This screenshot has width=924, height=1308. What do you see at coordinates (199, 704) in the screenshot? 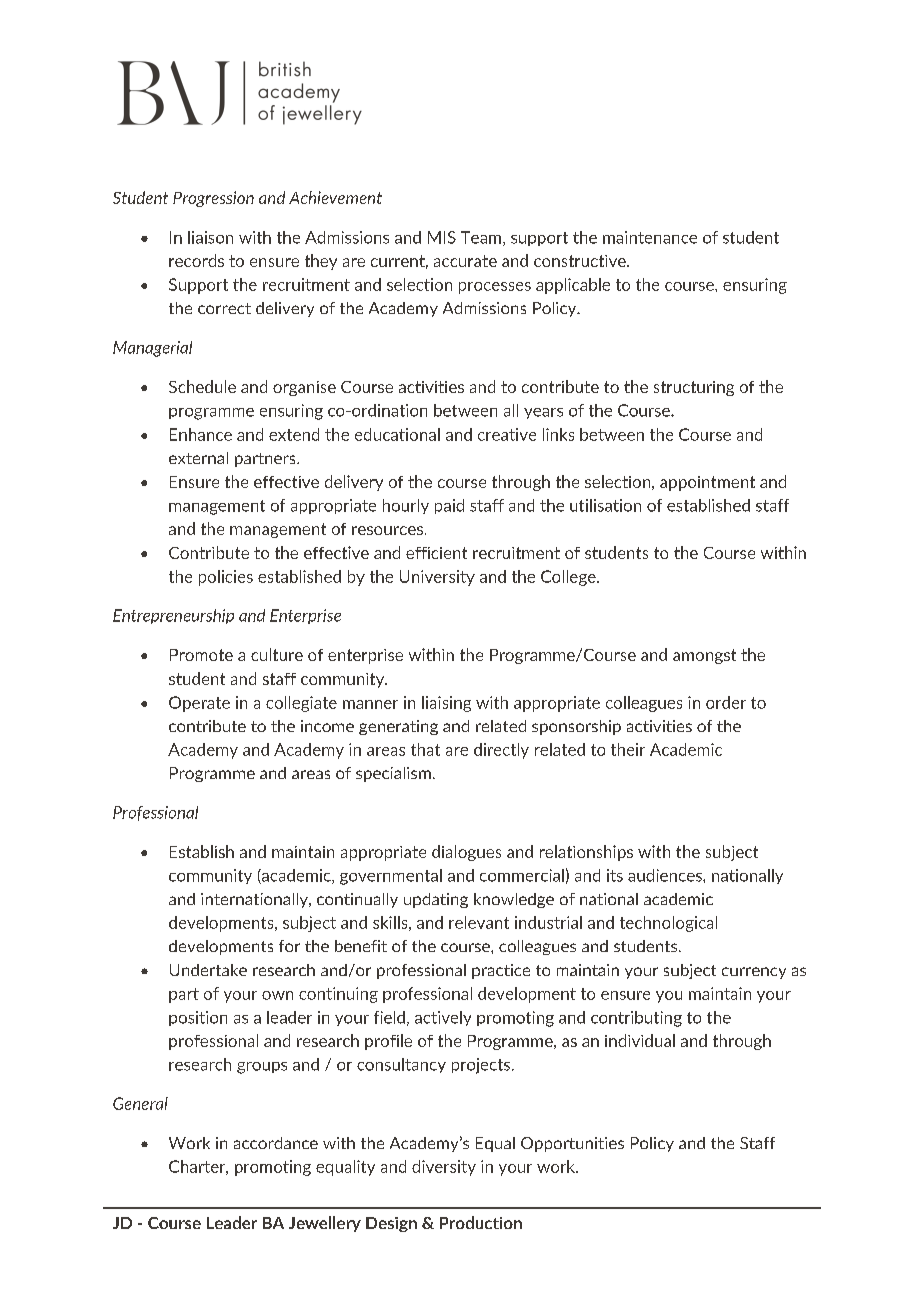
I see `Operate` at bounding box center [199, 704].
